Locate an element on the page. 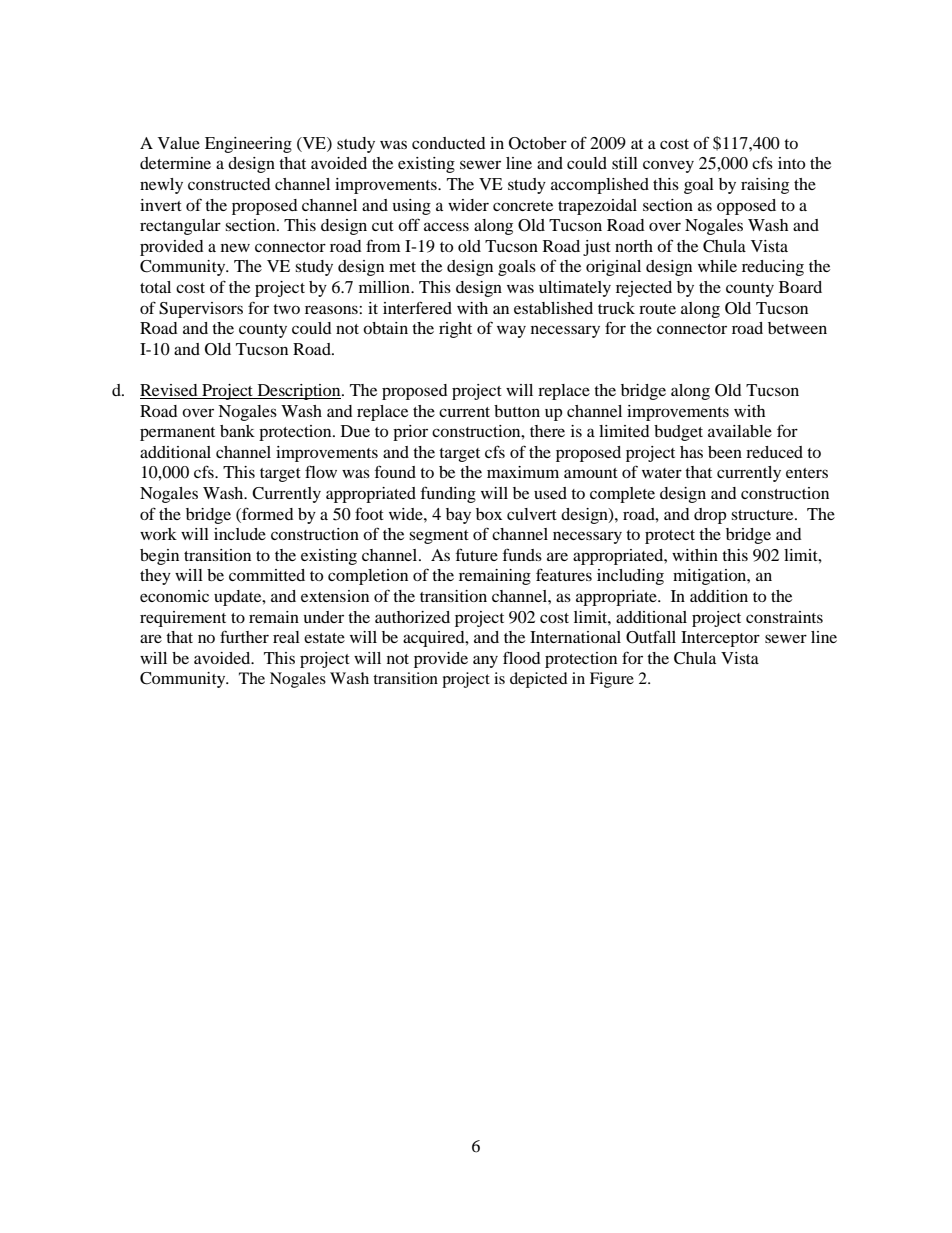 This page has width=952, height=1233. convey is located at coordinates (668, 166).
